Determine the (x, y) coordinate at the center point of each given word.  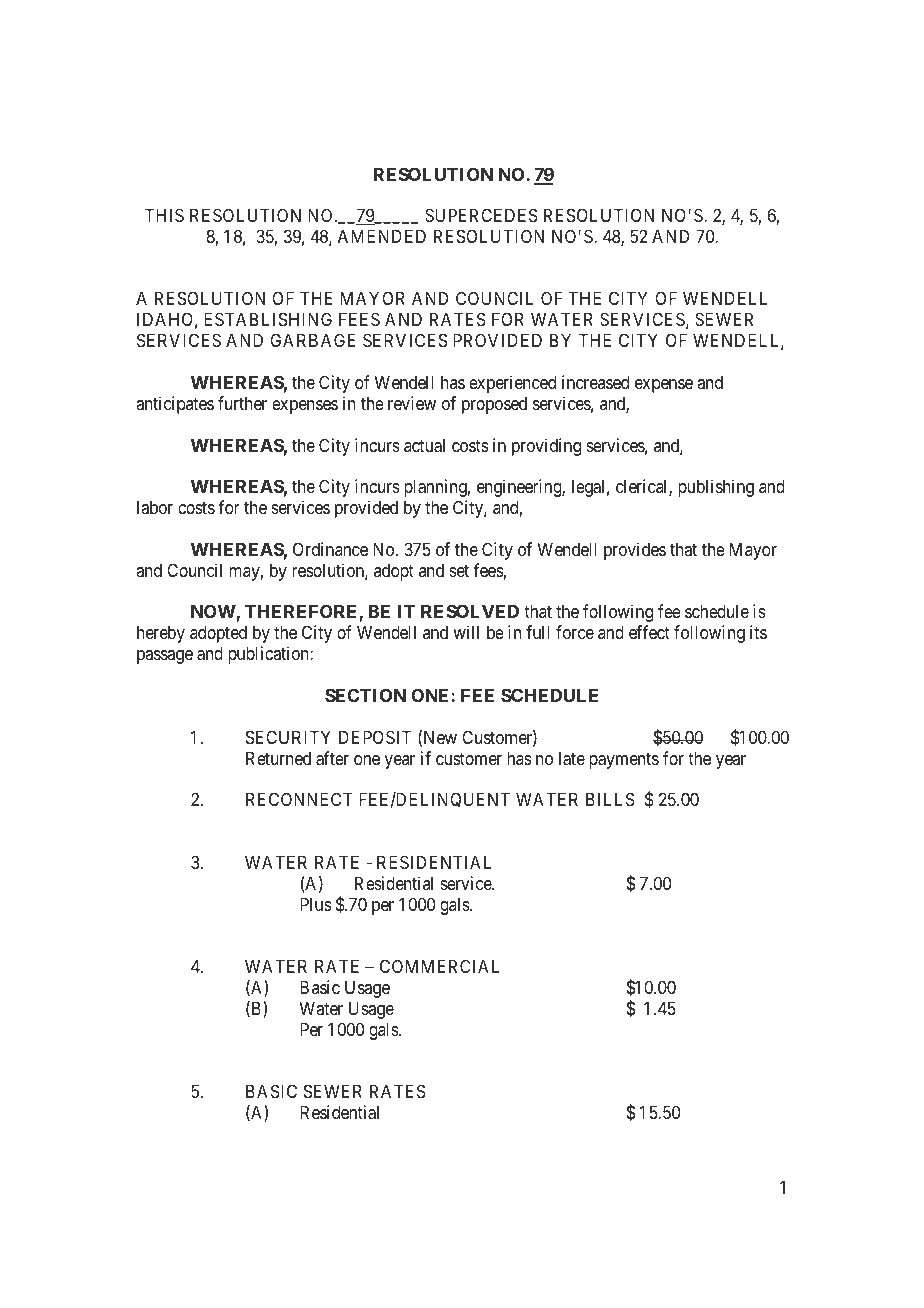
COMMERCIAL (440, 966)
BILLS (610, 799)
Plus (315, 904)
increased (595, 382)
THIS (164, 215)
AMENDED (382, 236)
